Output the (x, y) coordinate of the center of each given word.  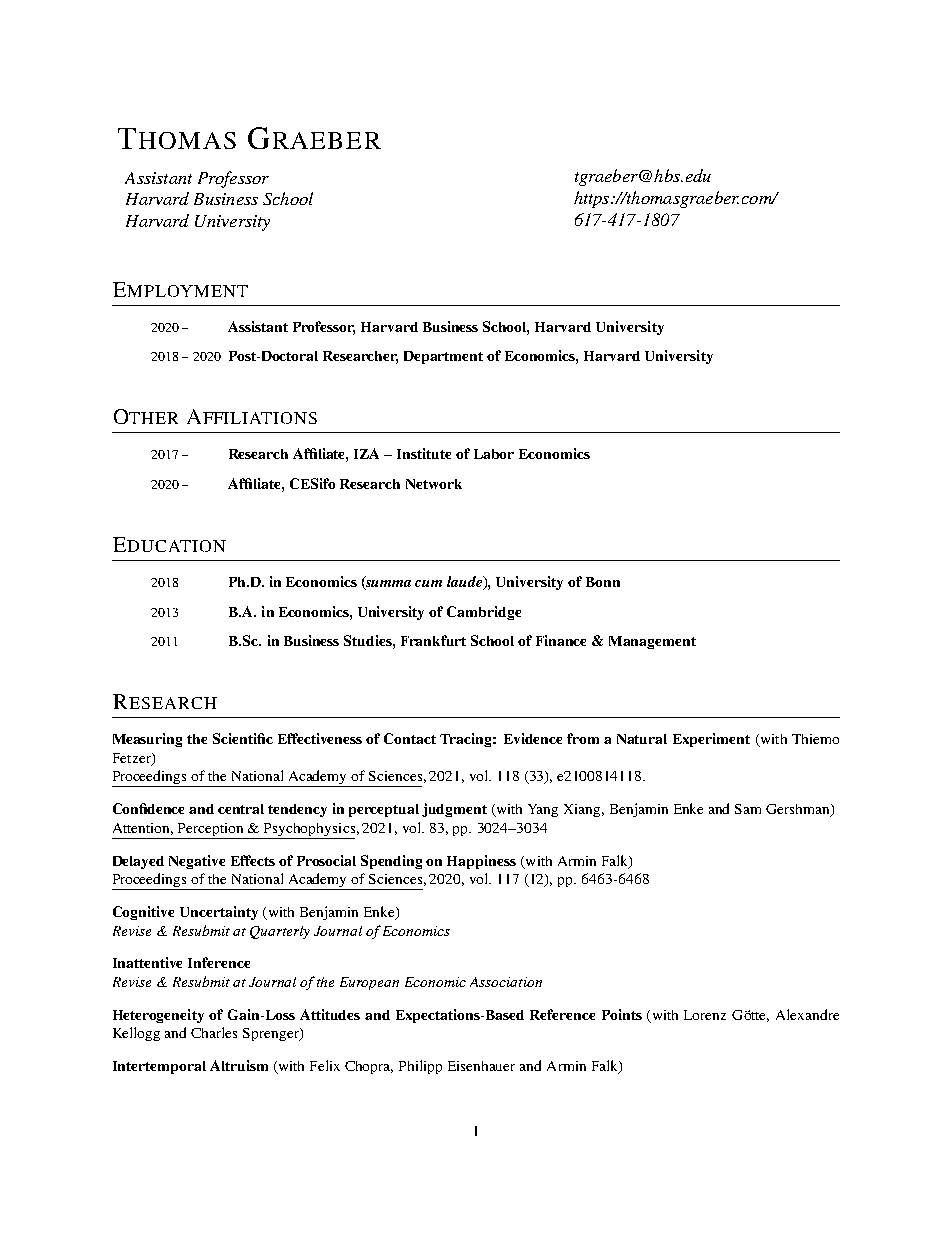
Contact (410, 738)
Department (443, 357)
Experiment (711, 740)
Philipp (420, 1067)
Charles (214, 1032)
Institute (424, 453)
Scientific (243, 738)
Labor (494, 454)
